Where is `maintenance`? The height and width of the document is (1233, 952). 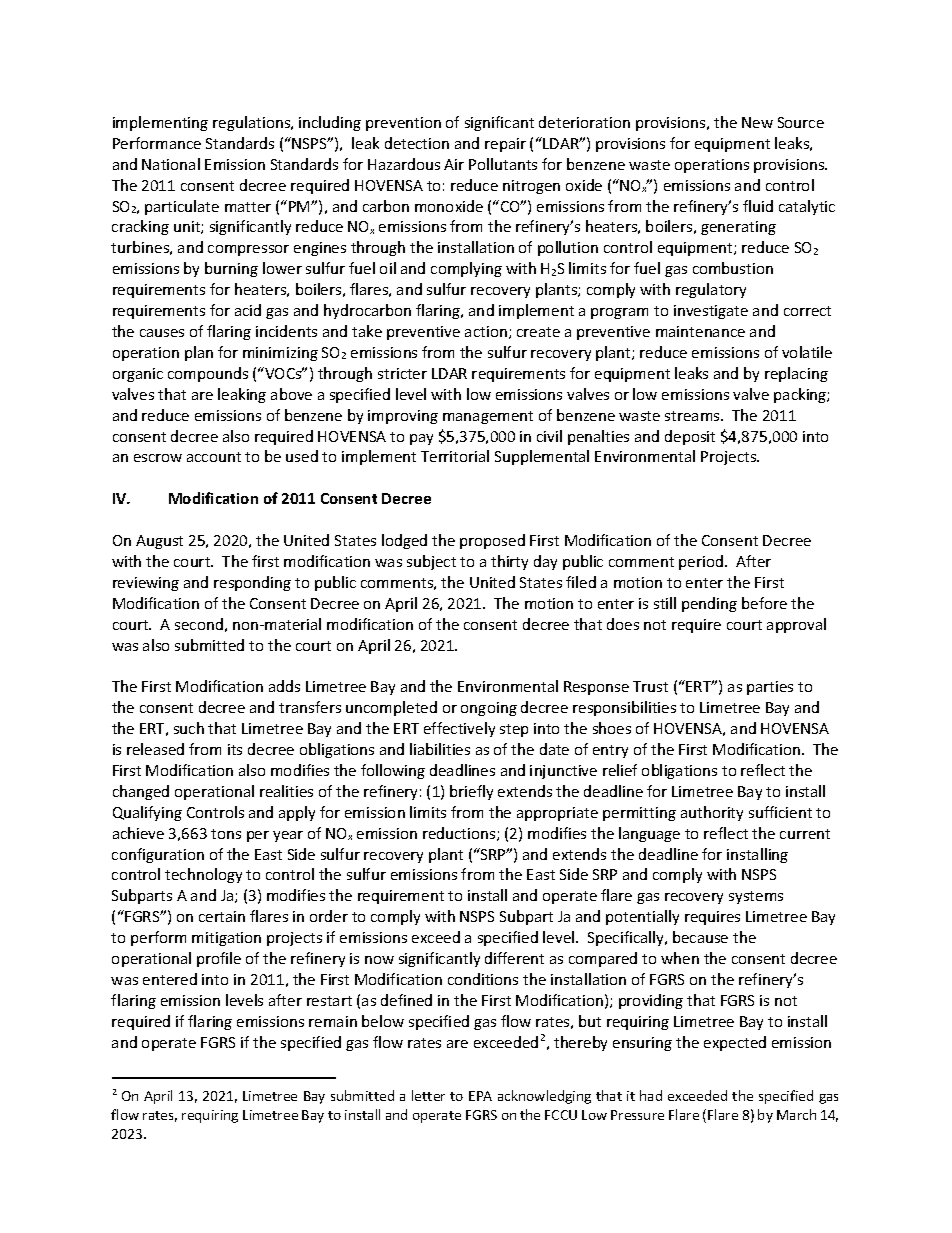 maintenance is located at coordinates (700, 331).
